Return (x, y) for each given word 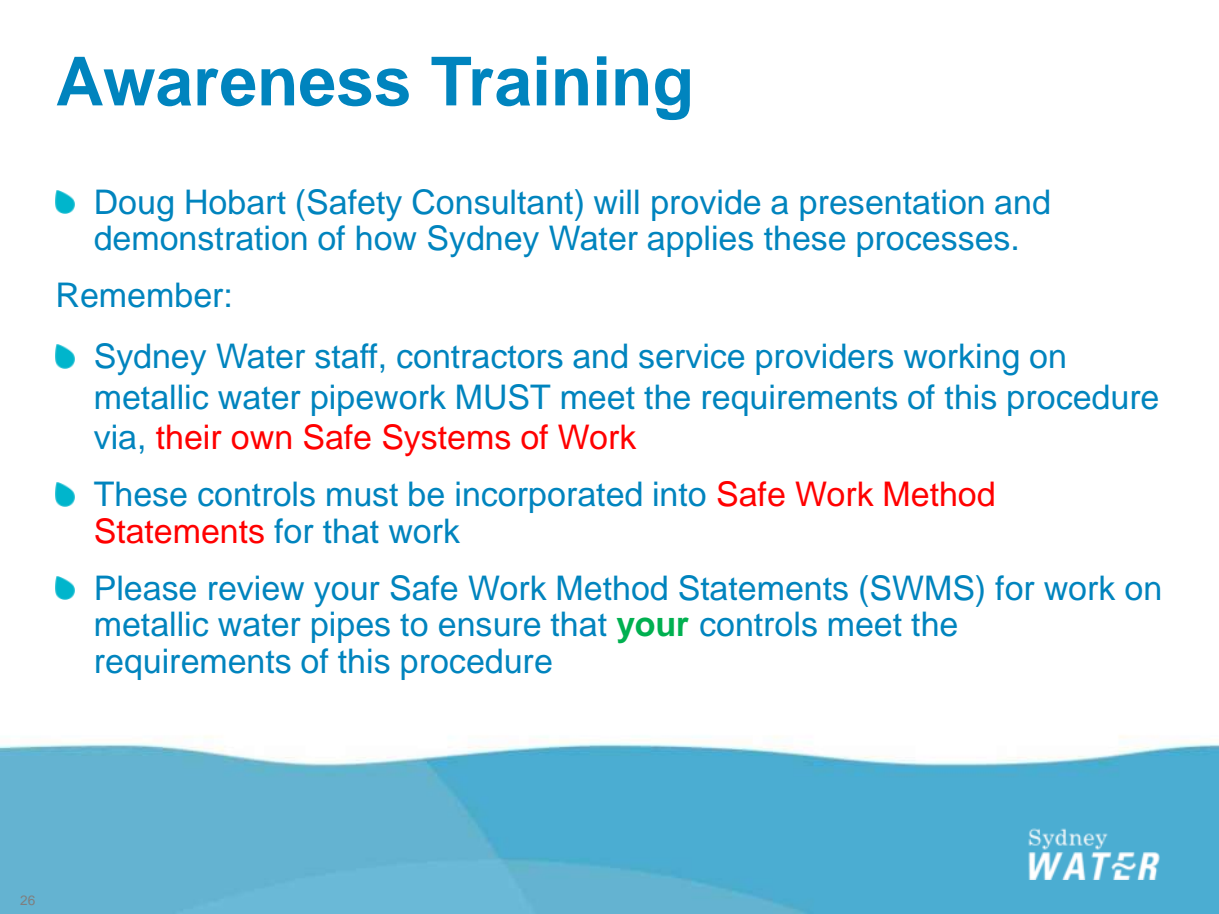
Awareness (233, 81)
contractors (480, 357)
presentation (892, 205)
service (691, 356)
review (256, 588)
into (680, 494)
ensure (489, 627)
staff (346, 356)
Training (560, 88)
